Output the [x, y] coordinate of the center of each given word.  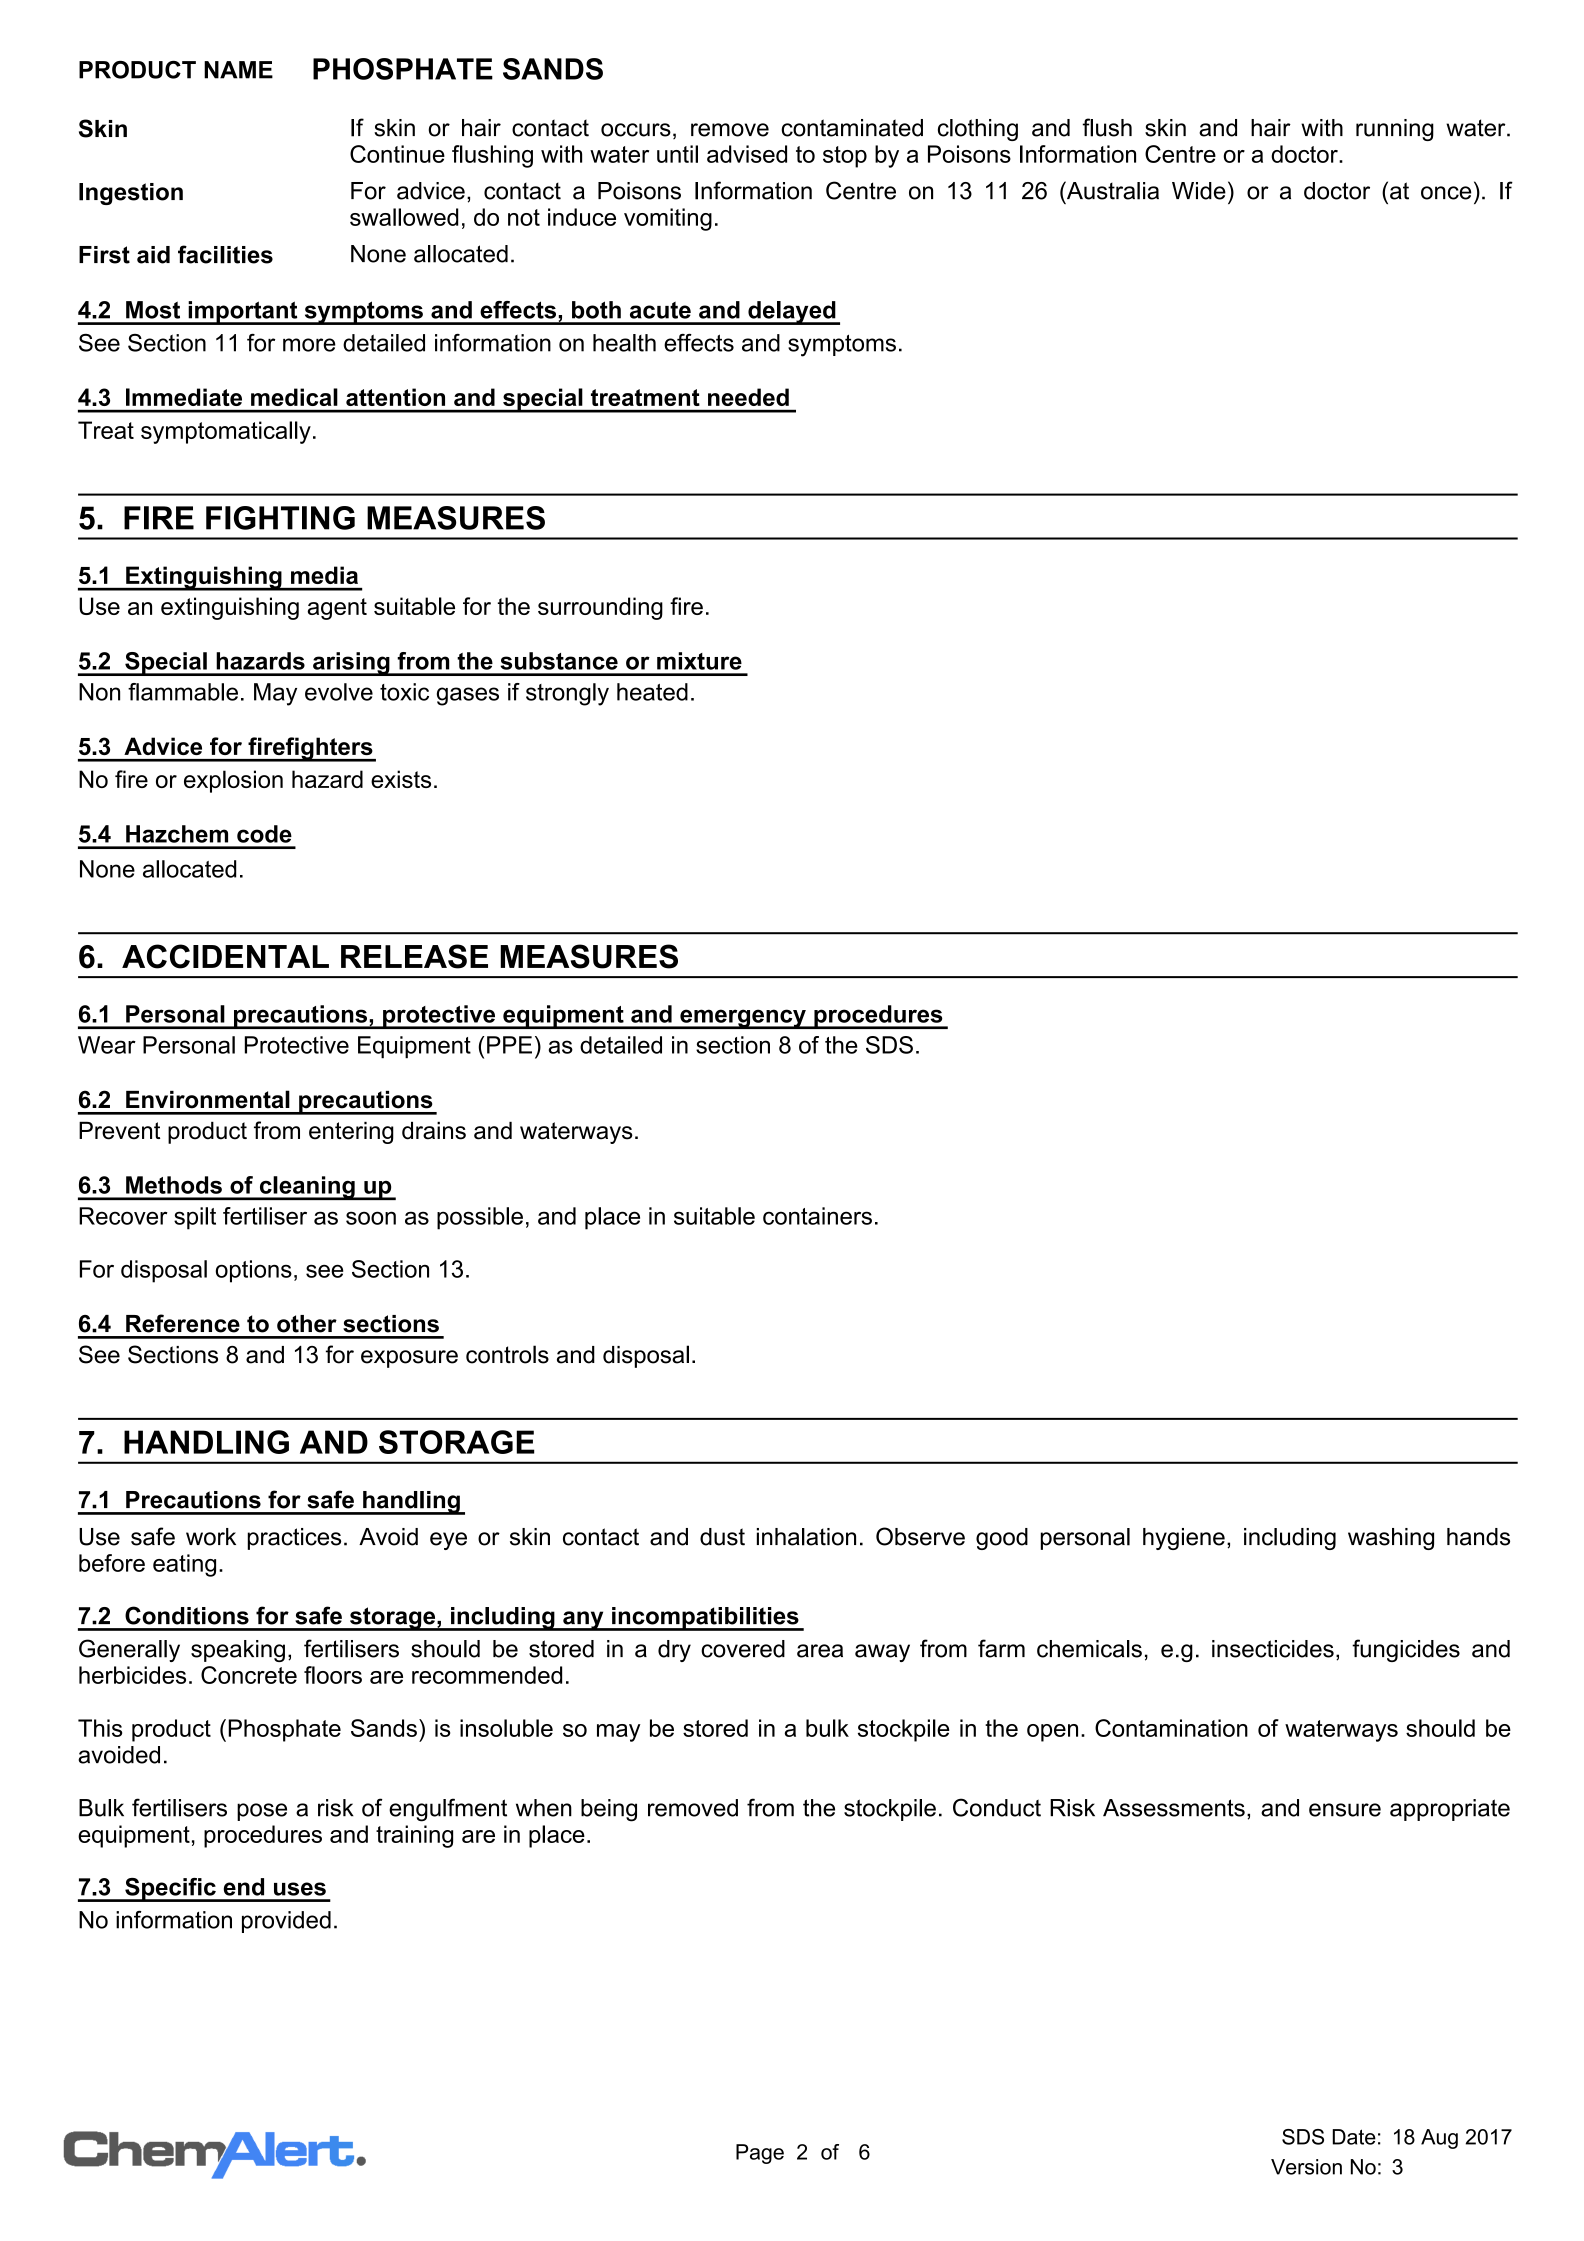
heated [652, 692]
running [1395, 130]
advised [747, 154]
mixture [699, 661]
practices [294, 1539]
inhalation [806, 1537]
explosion [233, 781]
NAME [238, 70]
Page [760, 2154]
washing [1391, 1539]
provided [286, 1922]
